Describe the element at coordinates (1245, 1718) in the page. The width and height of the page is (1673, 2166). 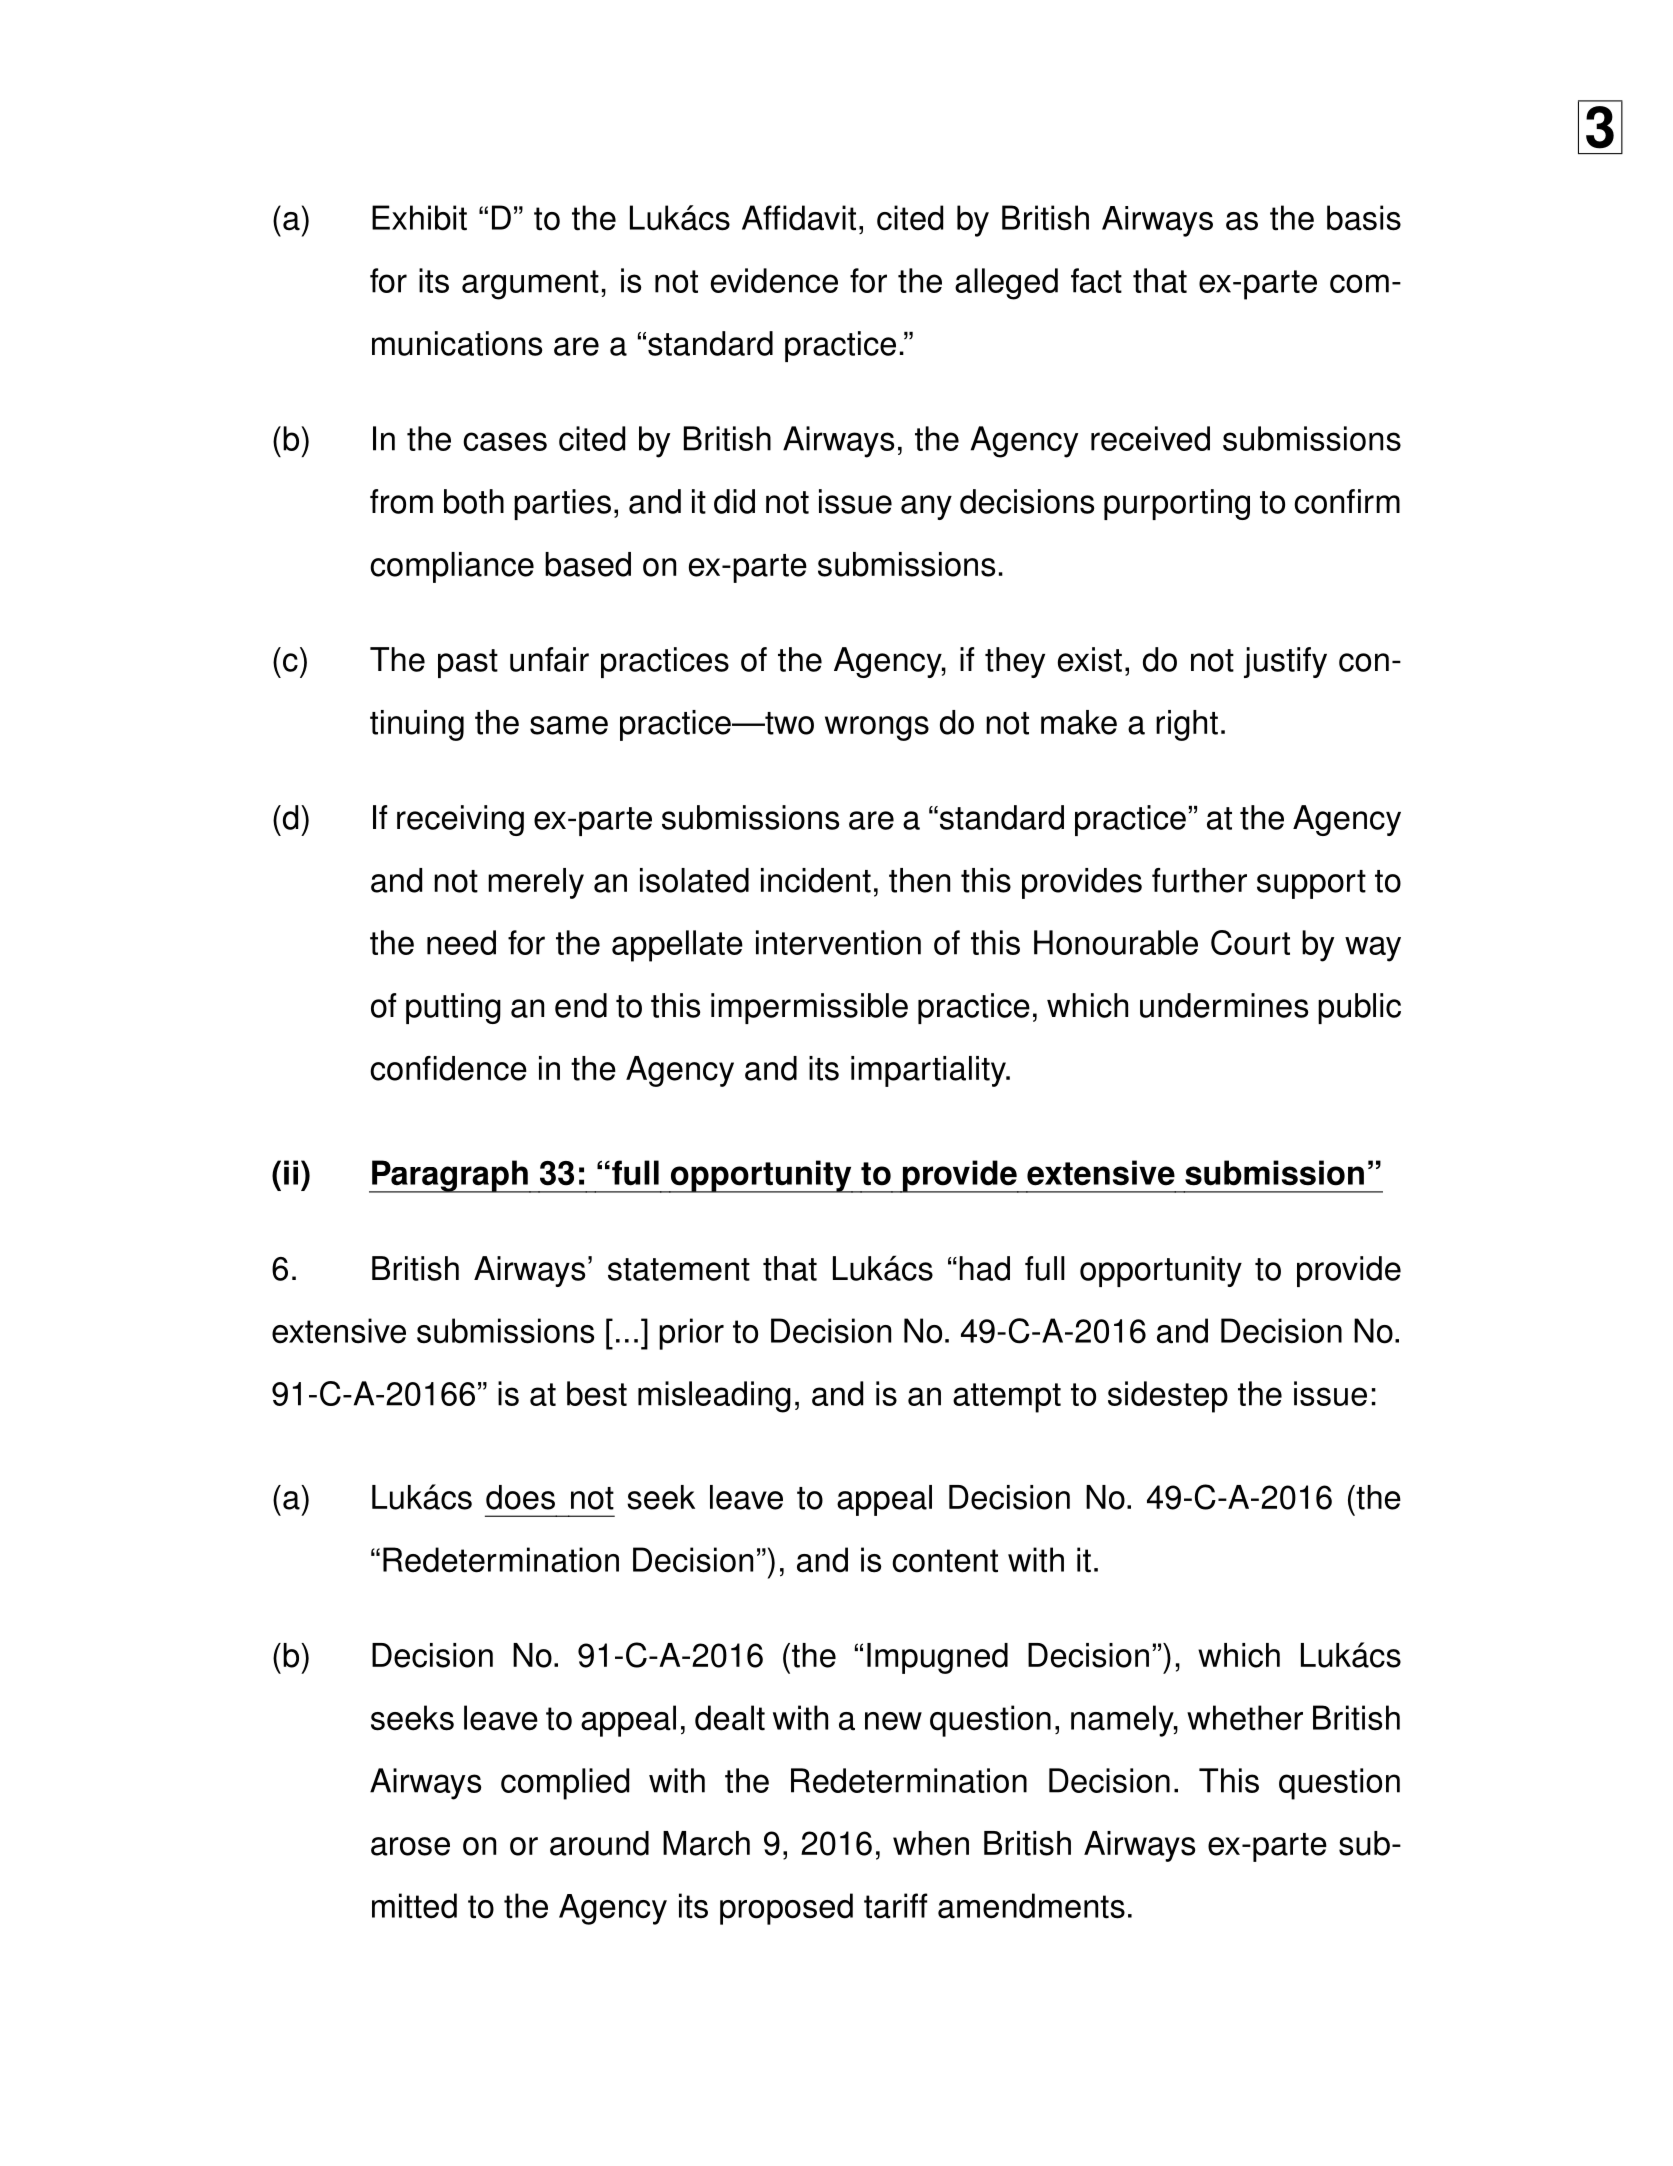
I see `whether` at that location.
